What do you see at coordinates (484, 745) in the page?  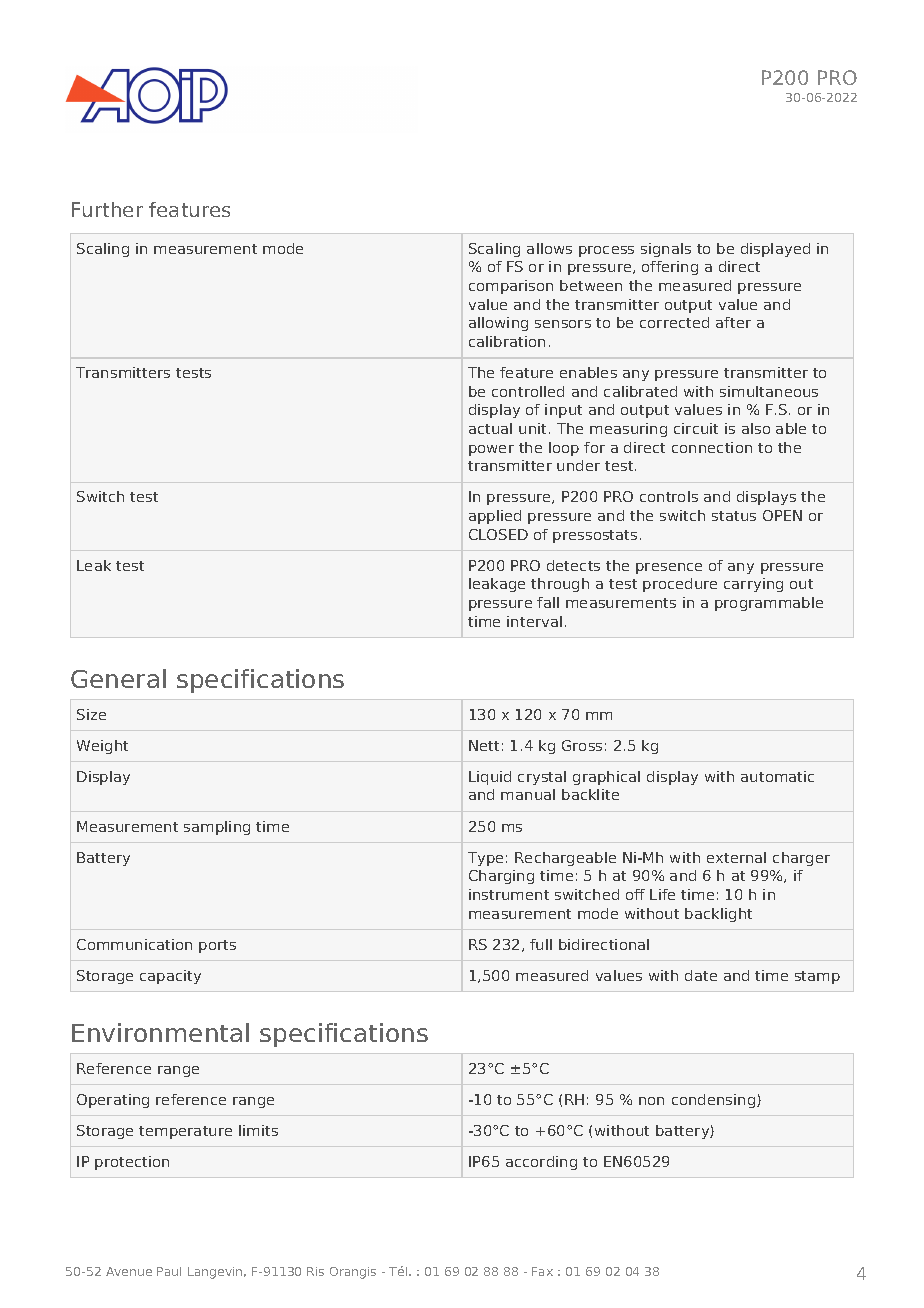 I see `Nett` at bounding box center [484, 745].
